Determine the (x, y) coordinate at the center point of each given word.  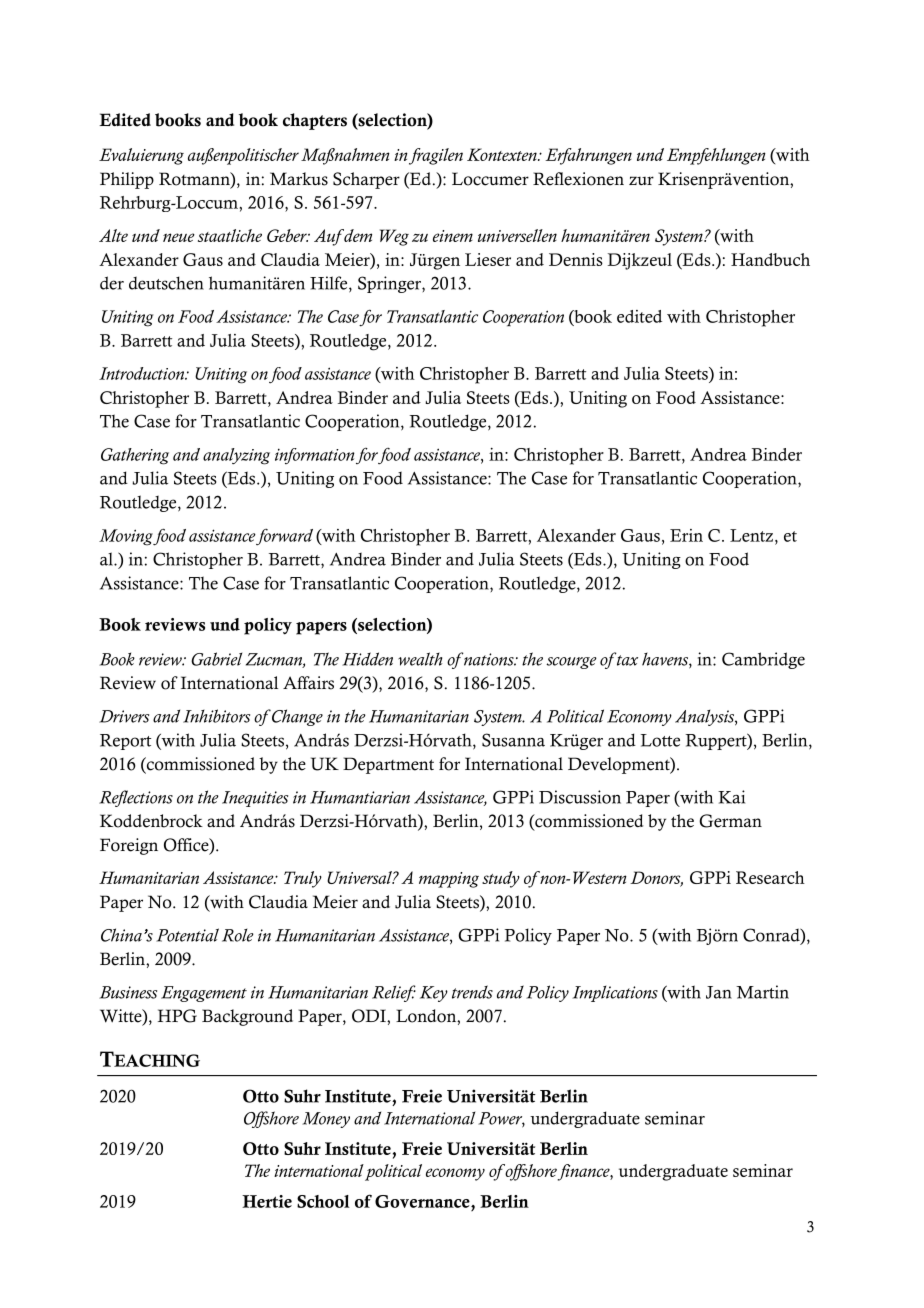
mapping (449, 880)
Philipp (127, 180)
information (315, 456)
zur (641, 180)
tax (626, 659)
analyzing (236, 456)
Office (187, 846)
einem (453, 236)
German (730, 821)
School (323, 1201)
